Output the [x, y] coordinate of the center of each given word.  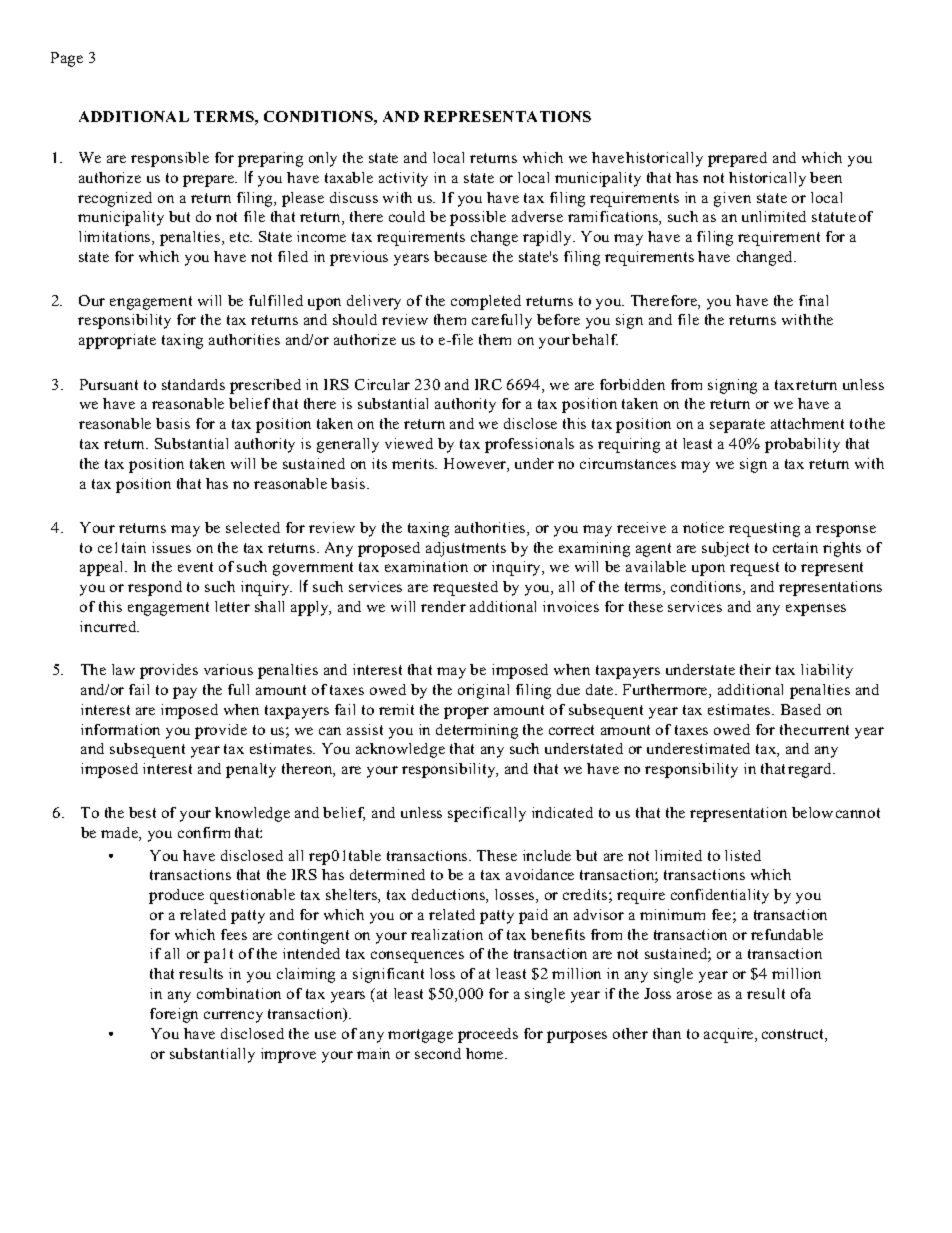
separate [737, 426]
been [826, 177]
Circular [382, 384]
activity [403, 179]
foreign [174, 1015]
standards [193, 384]
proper [466, 713]
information [120, 729]
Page [67, 59]
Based [801, 709]
